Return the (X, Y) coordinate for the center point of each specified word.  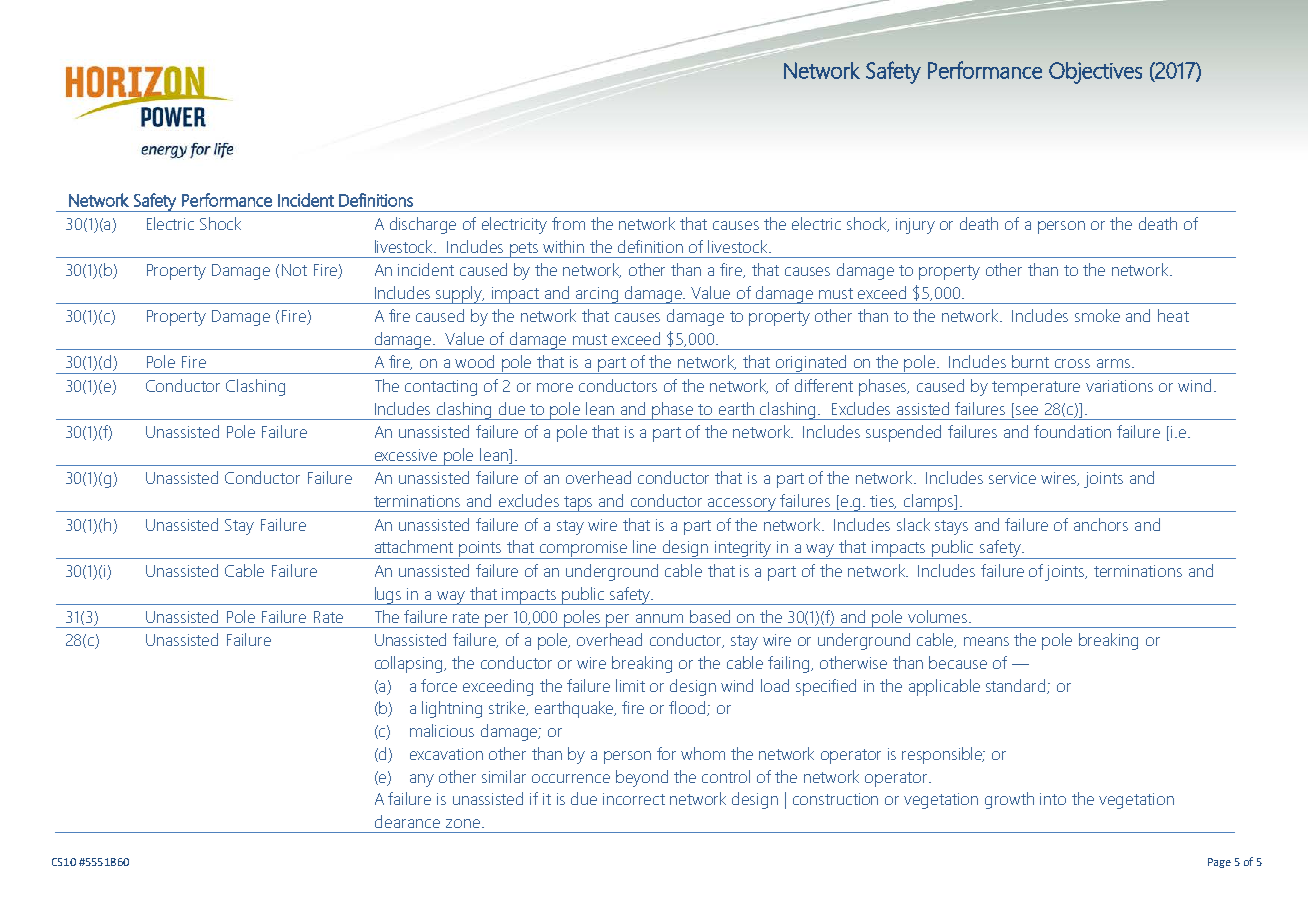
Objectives (1095, 73)
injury (915, 226)
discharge (423, 225)
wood (474, 361)
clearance (407, 821)
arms (1113, 363)
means (986, 641)
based (710, 616)
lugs (388, 596)
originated (812, 364)
